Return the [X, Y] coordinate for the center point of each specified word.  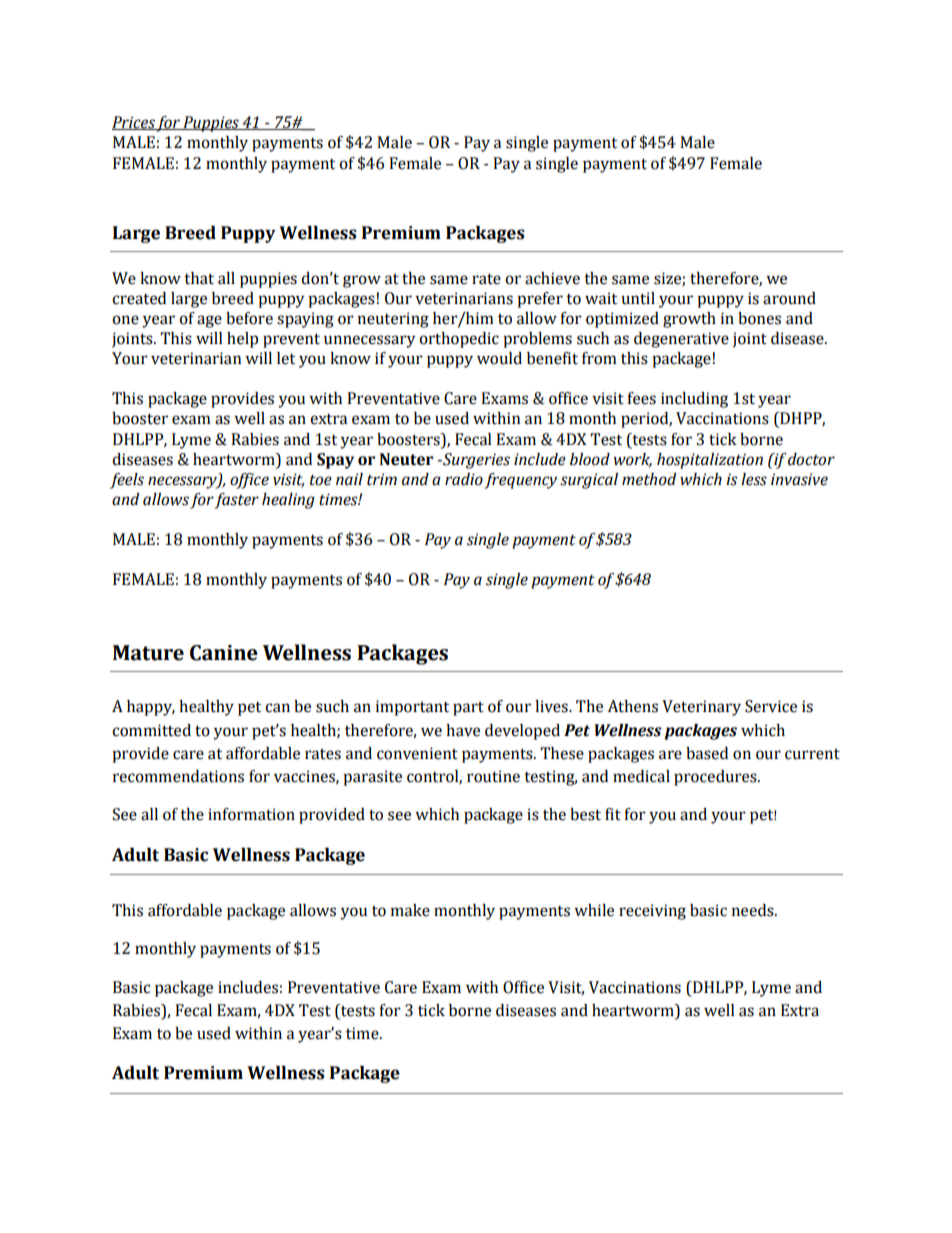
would [499, 358]
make [410, 910]
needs [754, 910]
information [251, 814]
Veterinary [701, 708]
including [694, 400]
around [789, 298]
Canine [224, 653]
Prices [134, 123]
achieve [552, 278]
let [286, 358]
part [468, 709]
